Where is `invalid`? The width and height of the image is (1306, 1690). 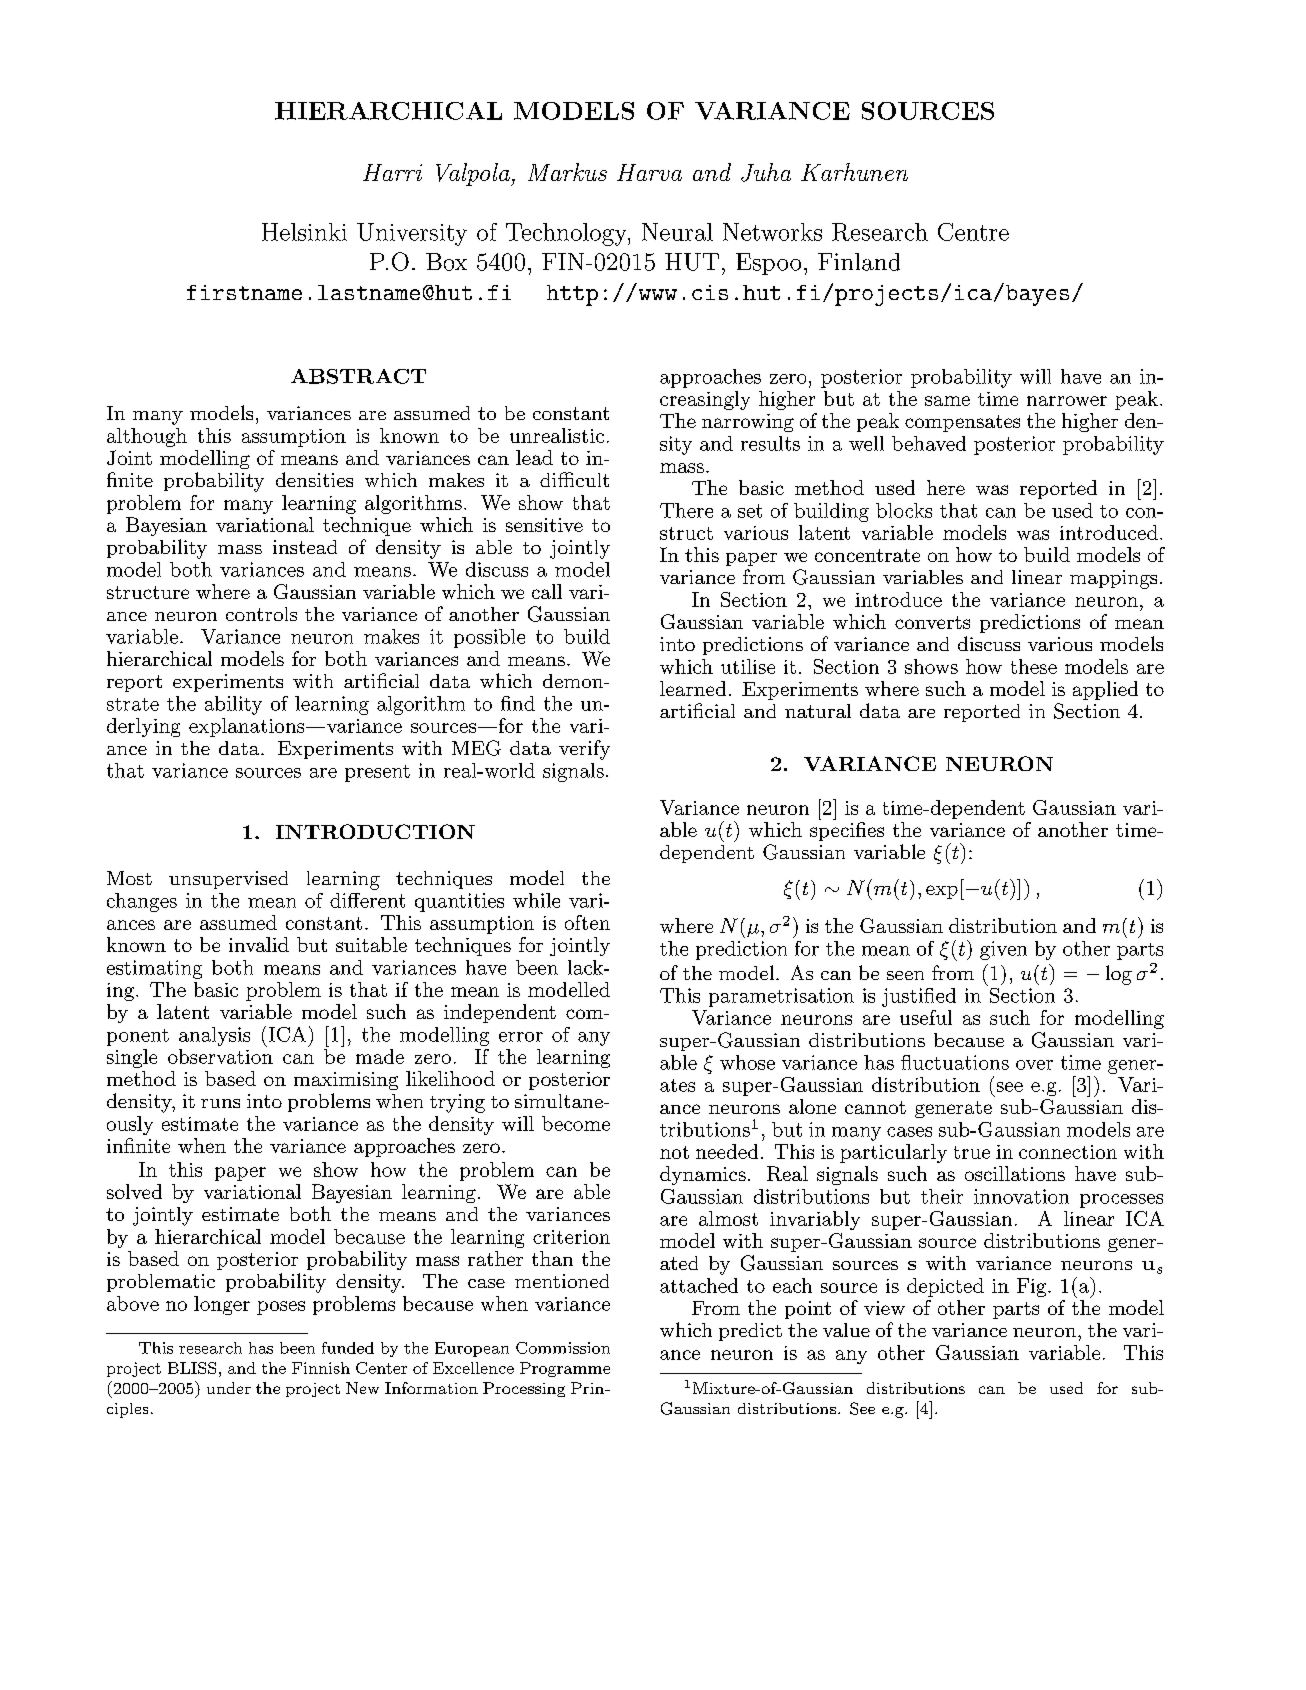 invalid is located at coordinates (259, 944).
